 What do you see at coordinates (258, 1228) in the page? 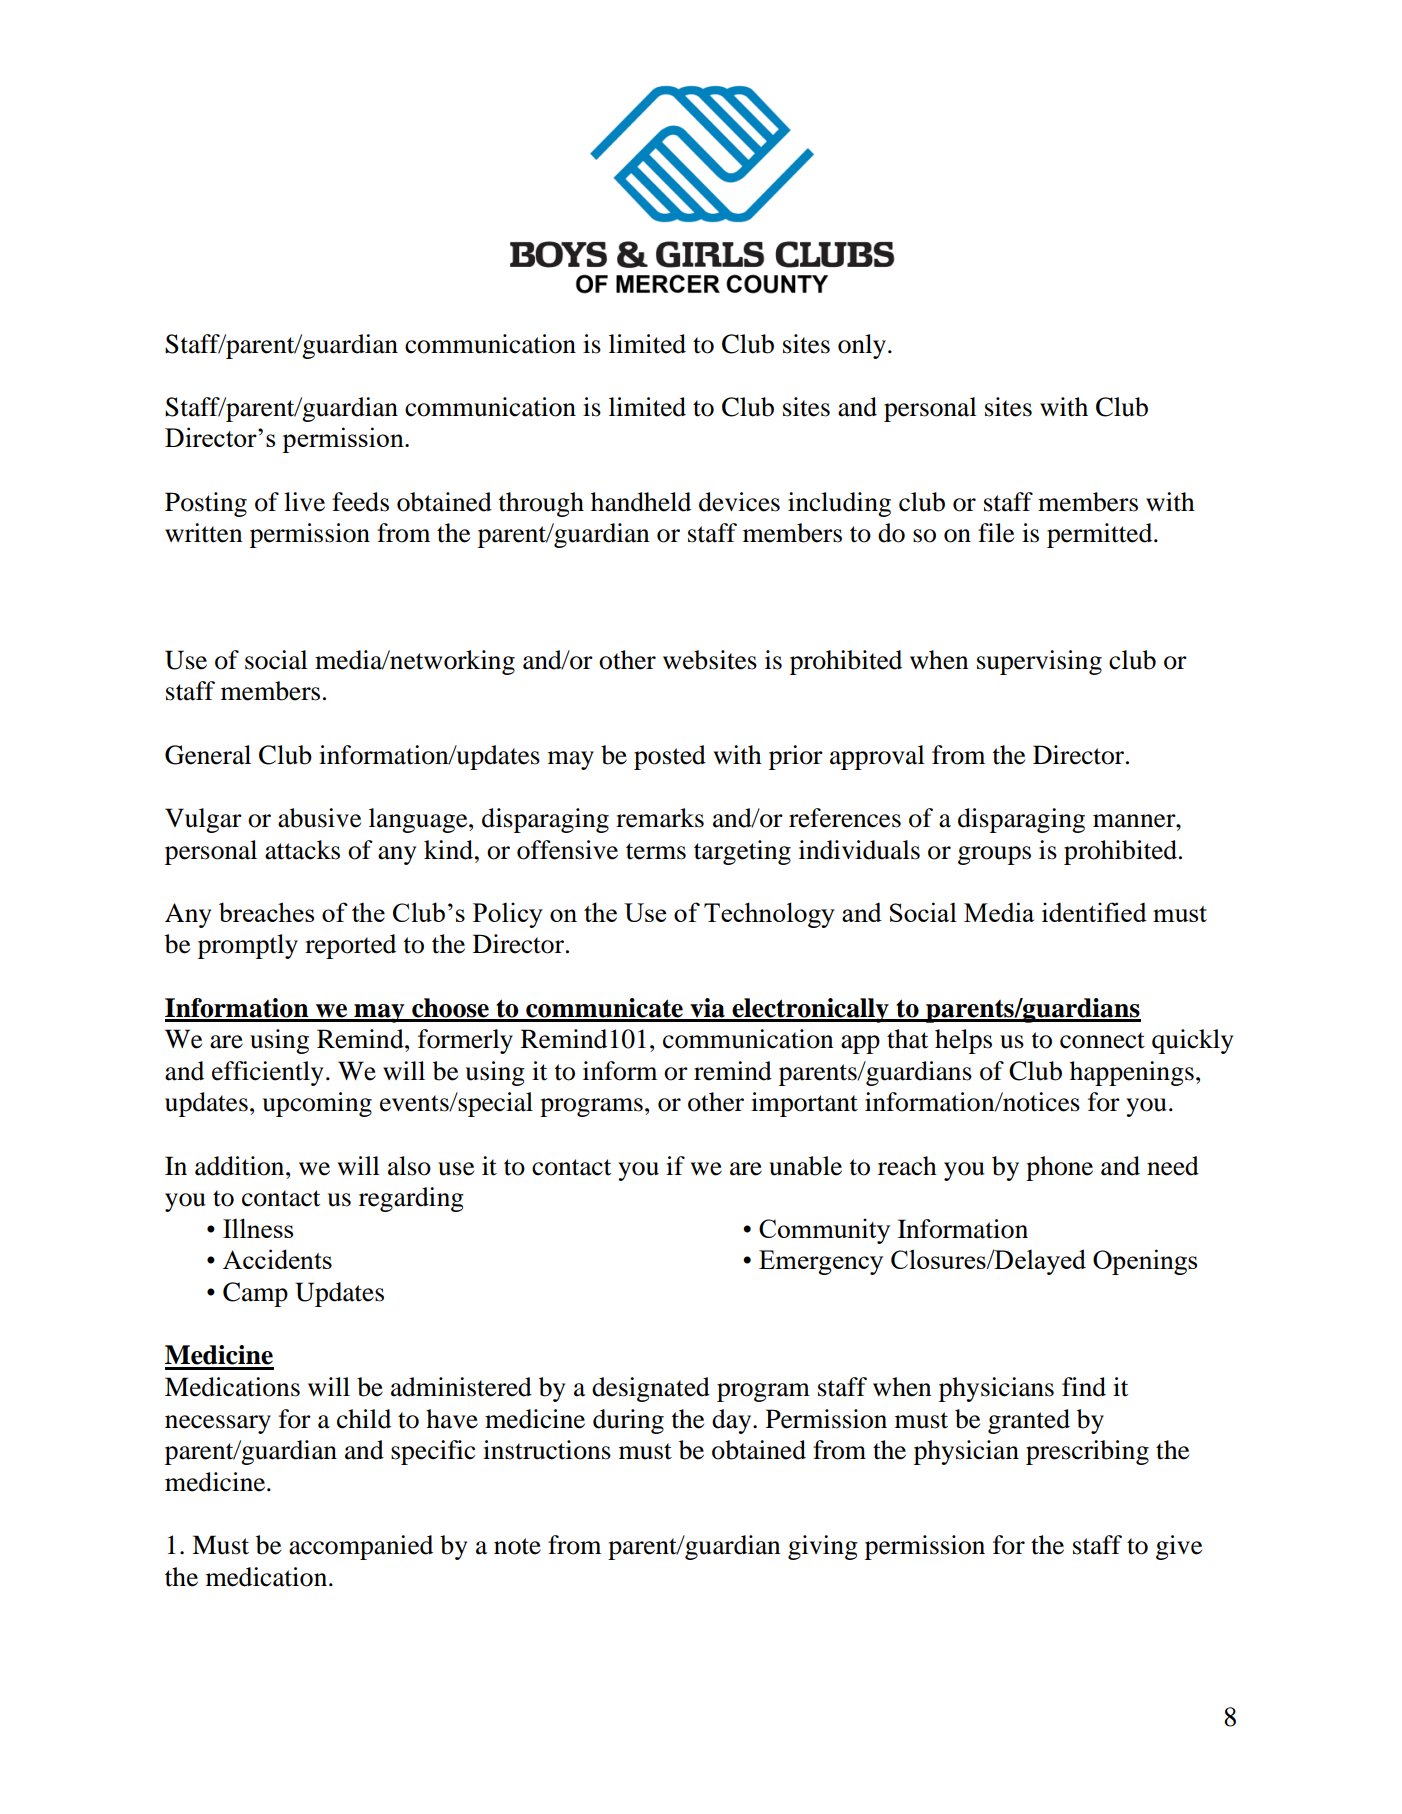
I see `Illness` at bounding box center [258, 1228].
